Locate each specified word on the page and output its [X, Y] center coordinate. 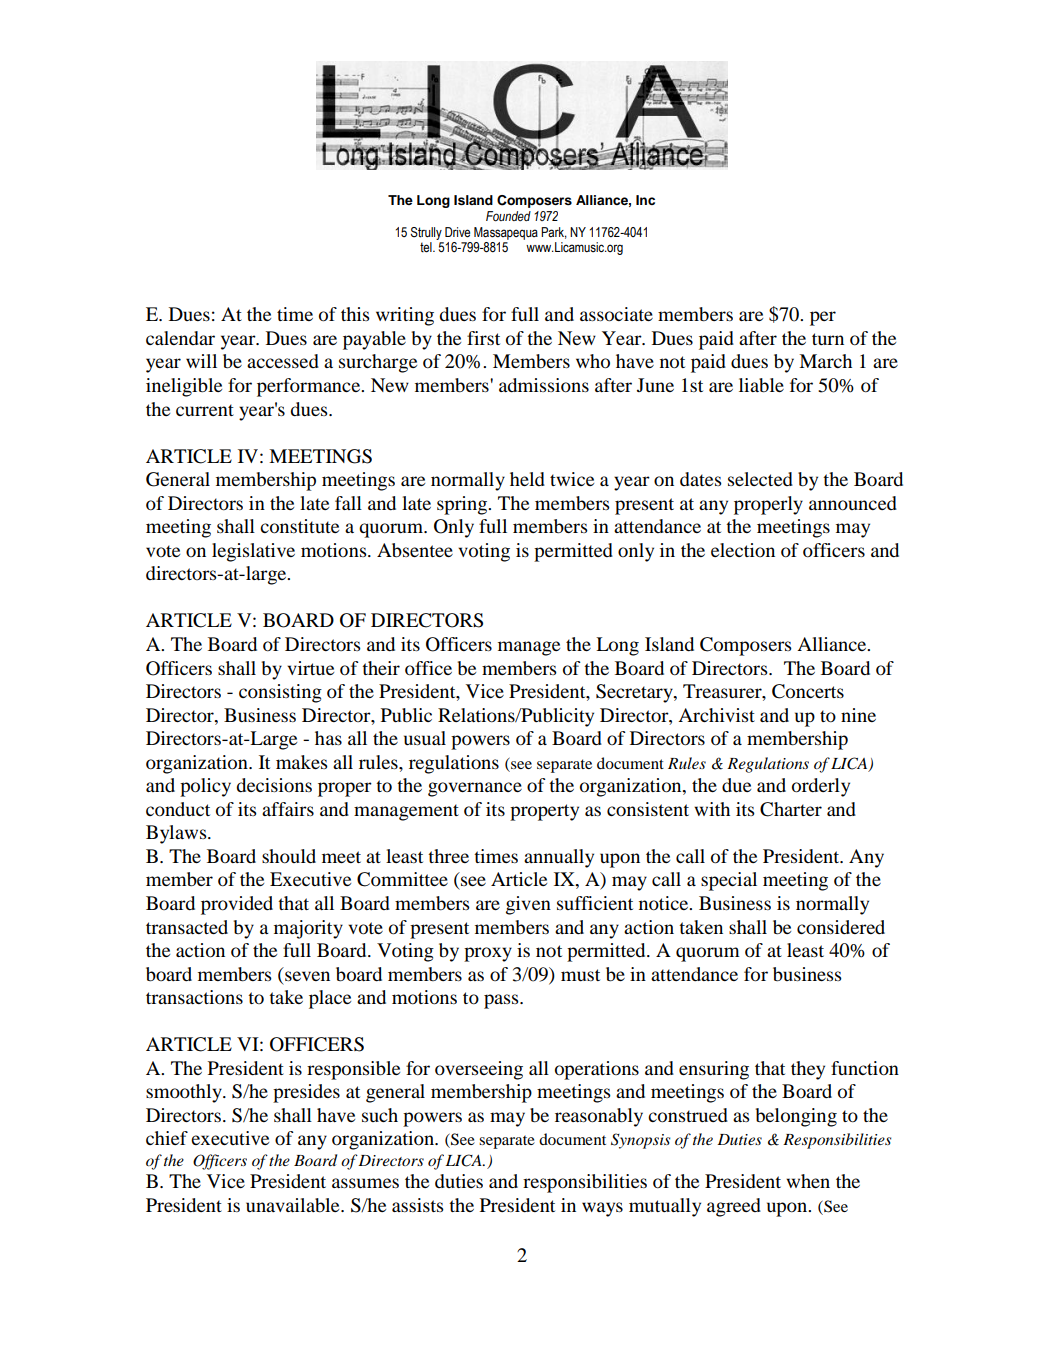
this [355, 314]
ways [602, 1209]
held [527, 479]
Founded [508, 216]
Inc [645, 200]
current [205, 410]
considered [841, 927]
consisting [280, 693]
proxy [488, 954]
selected [760, 479]
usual [425, 738]
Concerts [808, 691]
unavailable [294, 1205]
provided [237, 905]
